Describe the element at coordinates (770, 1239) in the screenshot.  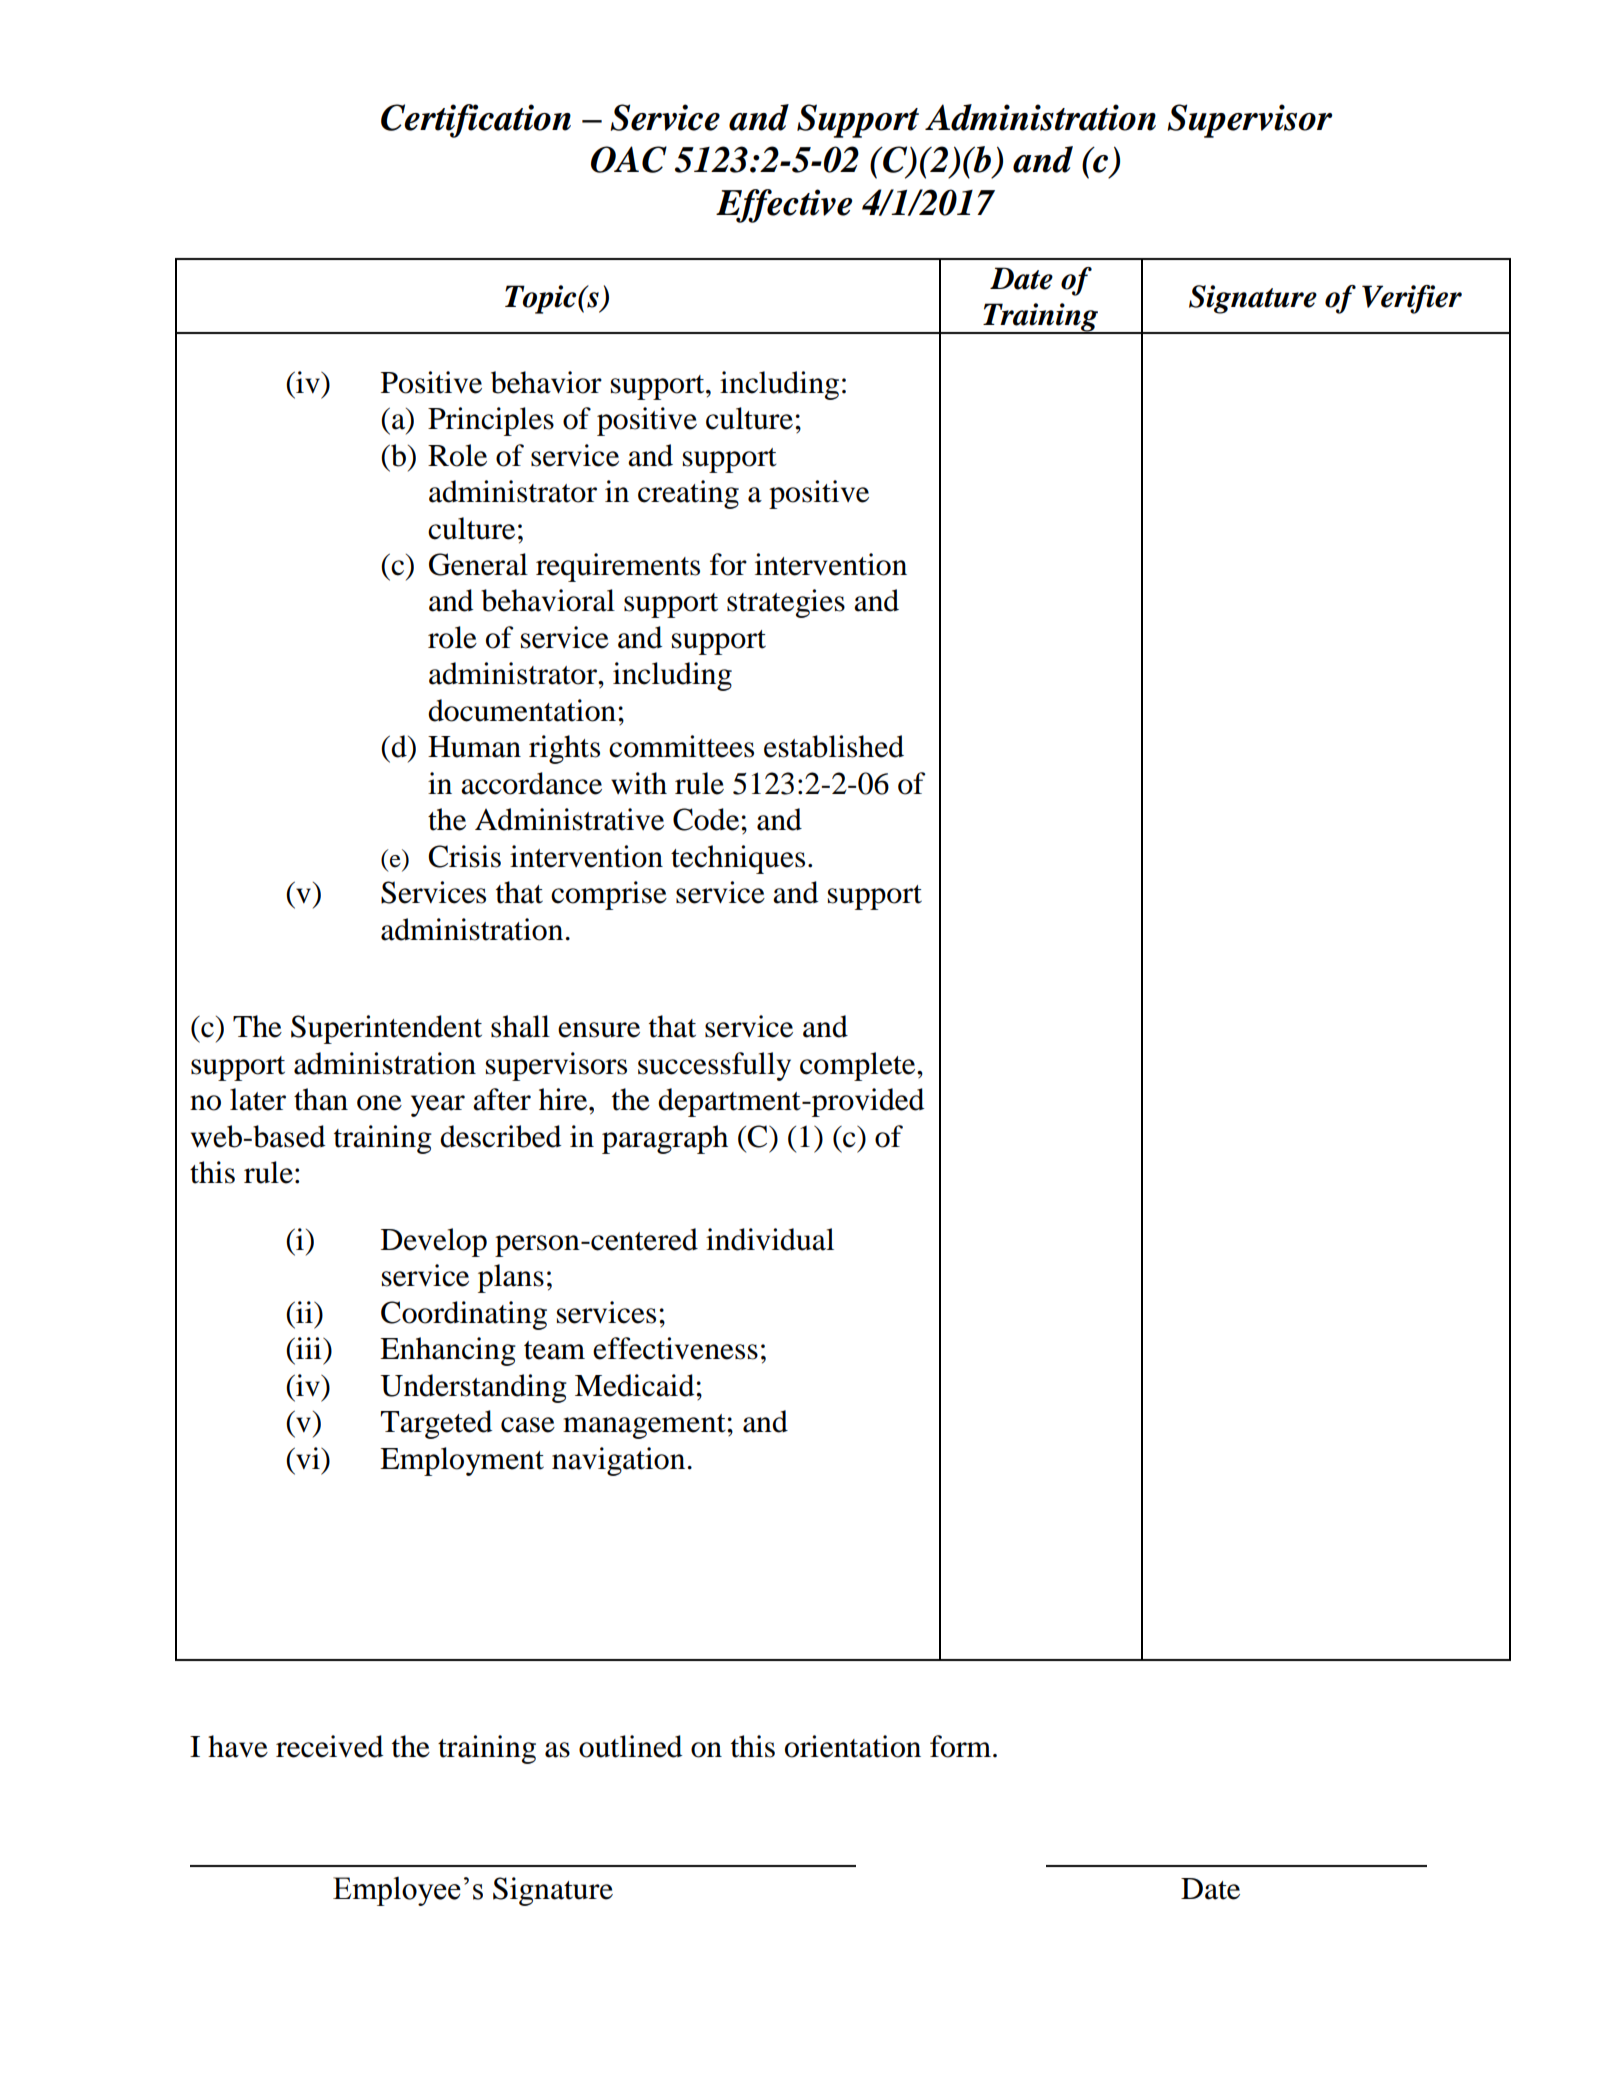
I see `individual` at that location.
